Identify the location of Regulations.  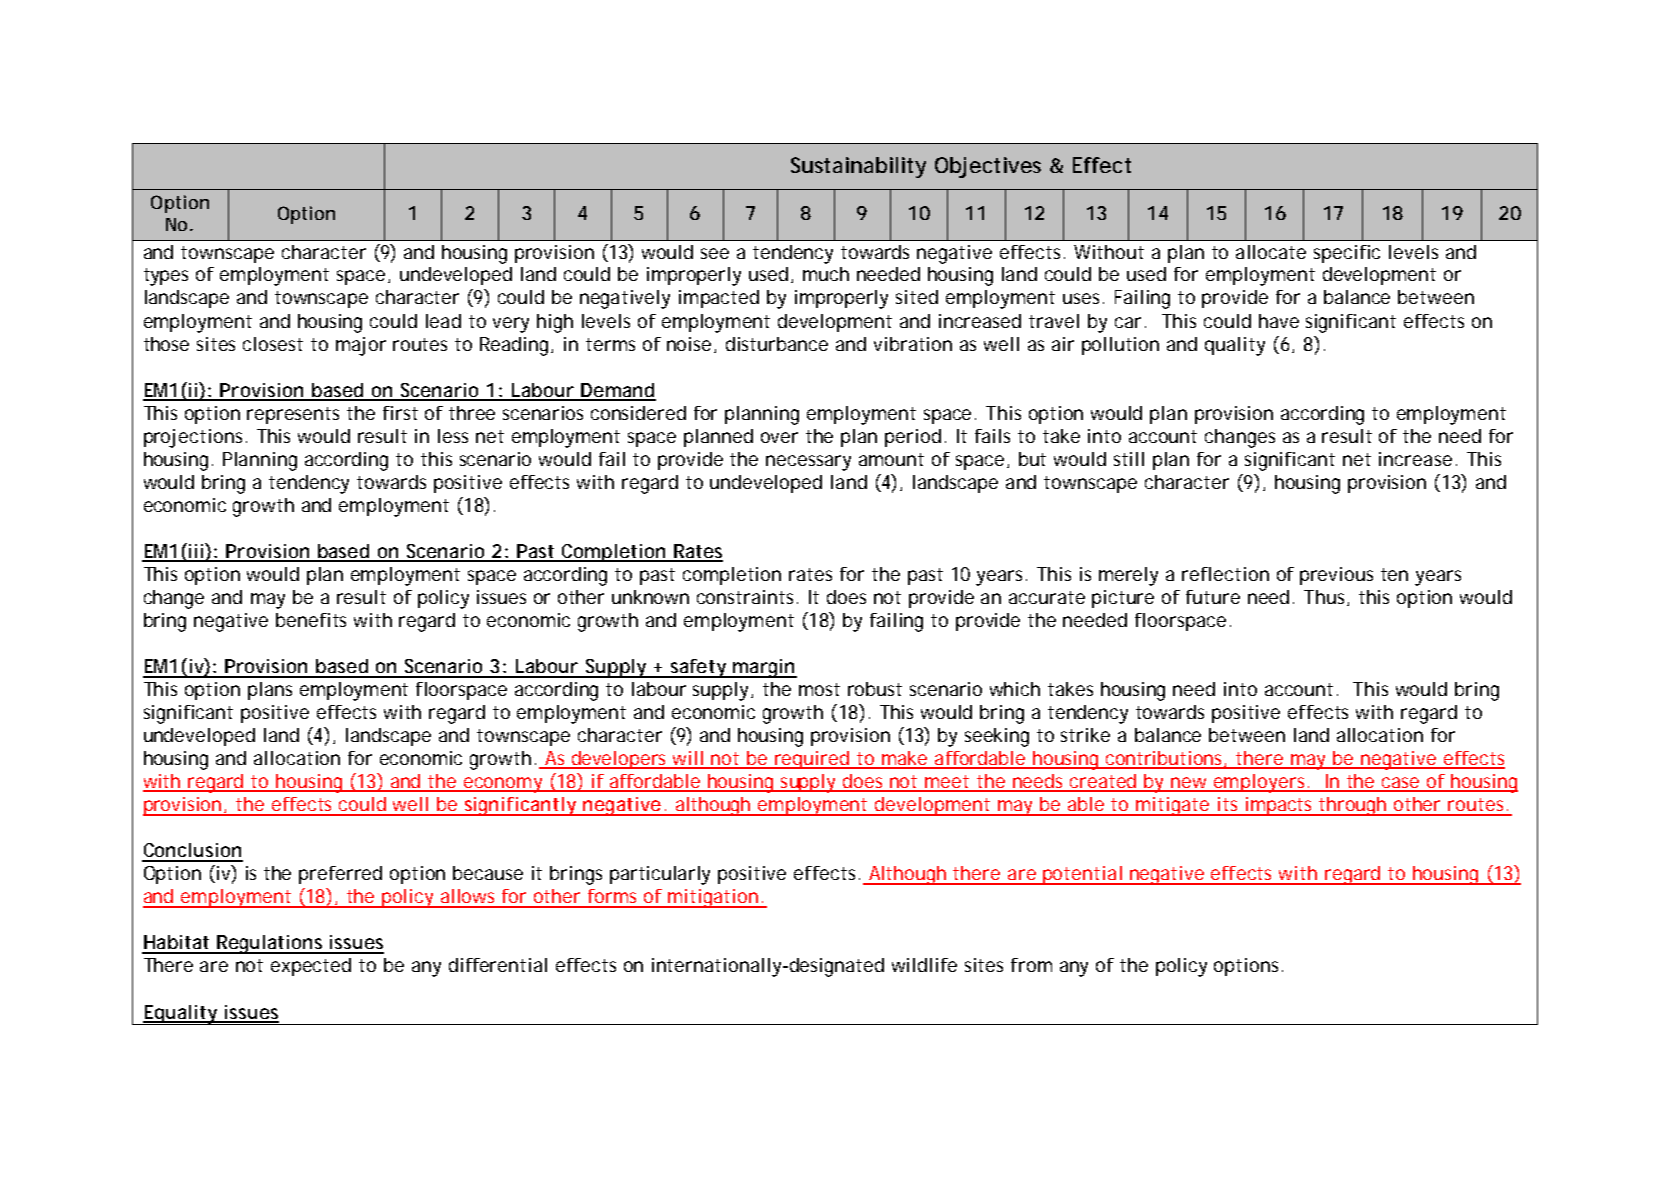
(270, 944).
